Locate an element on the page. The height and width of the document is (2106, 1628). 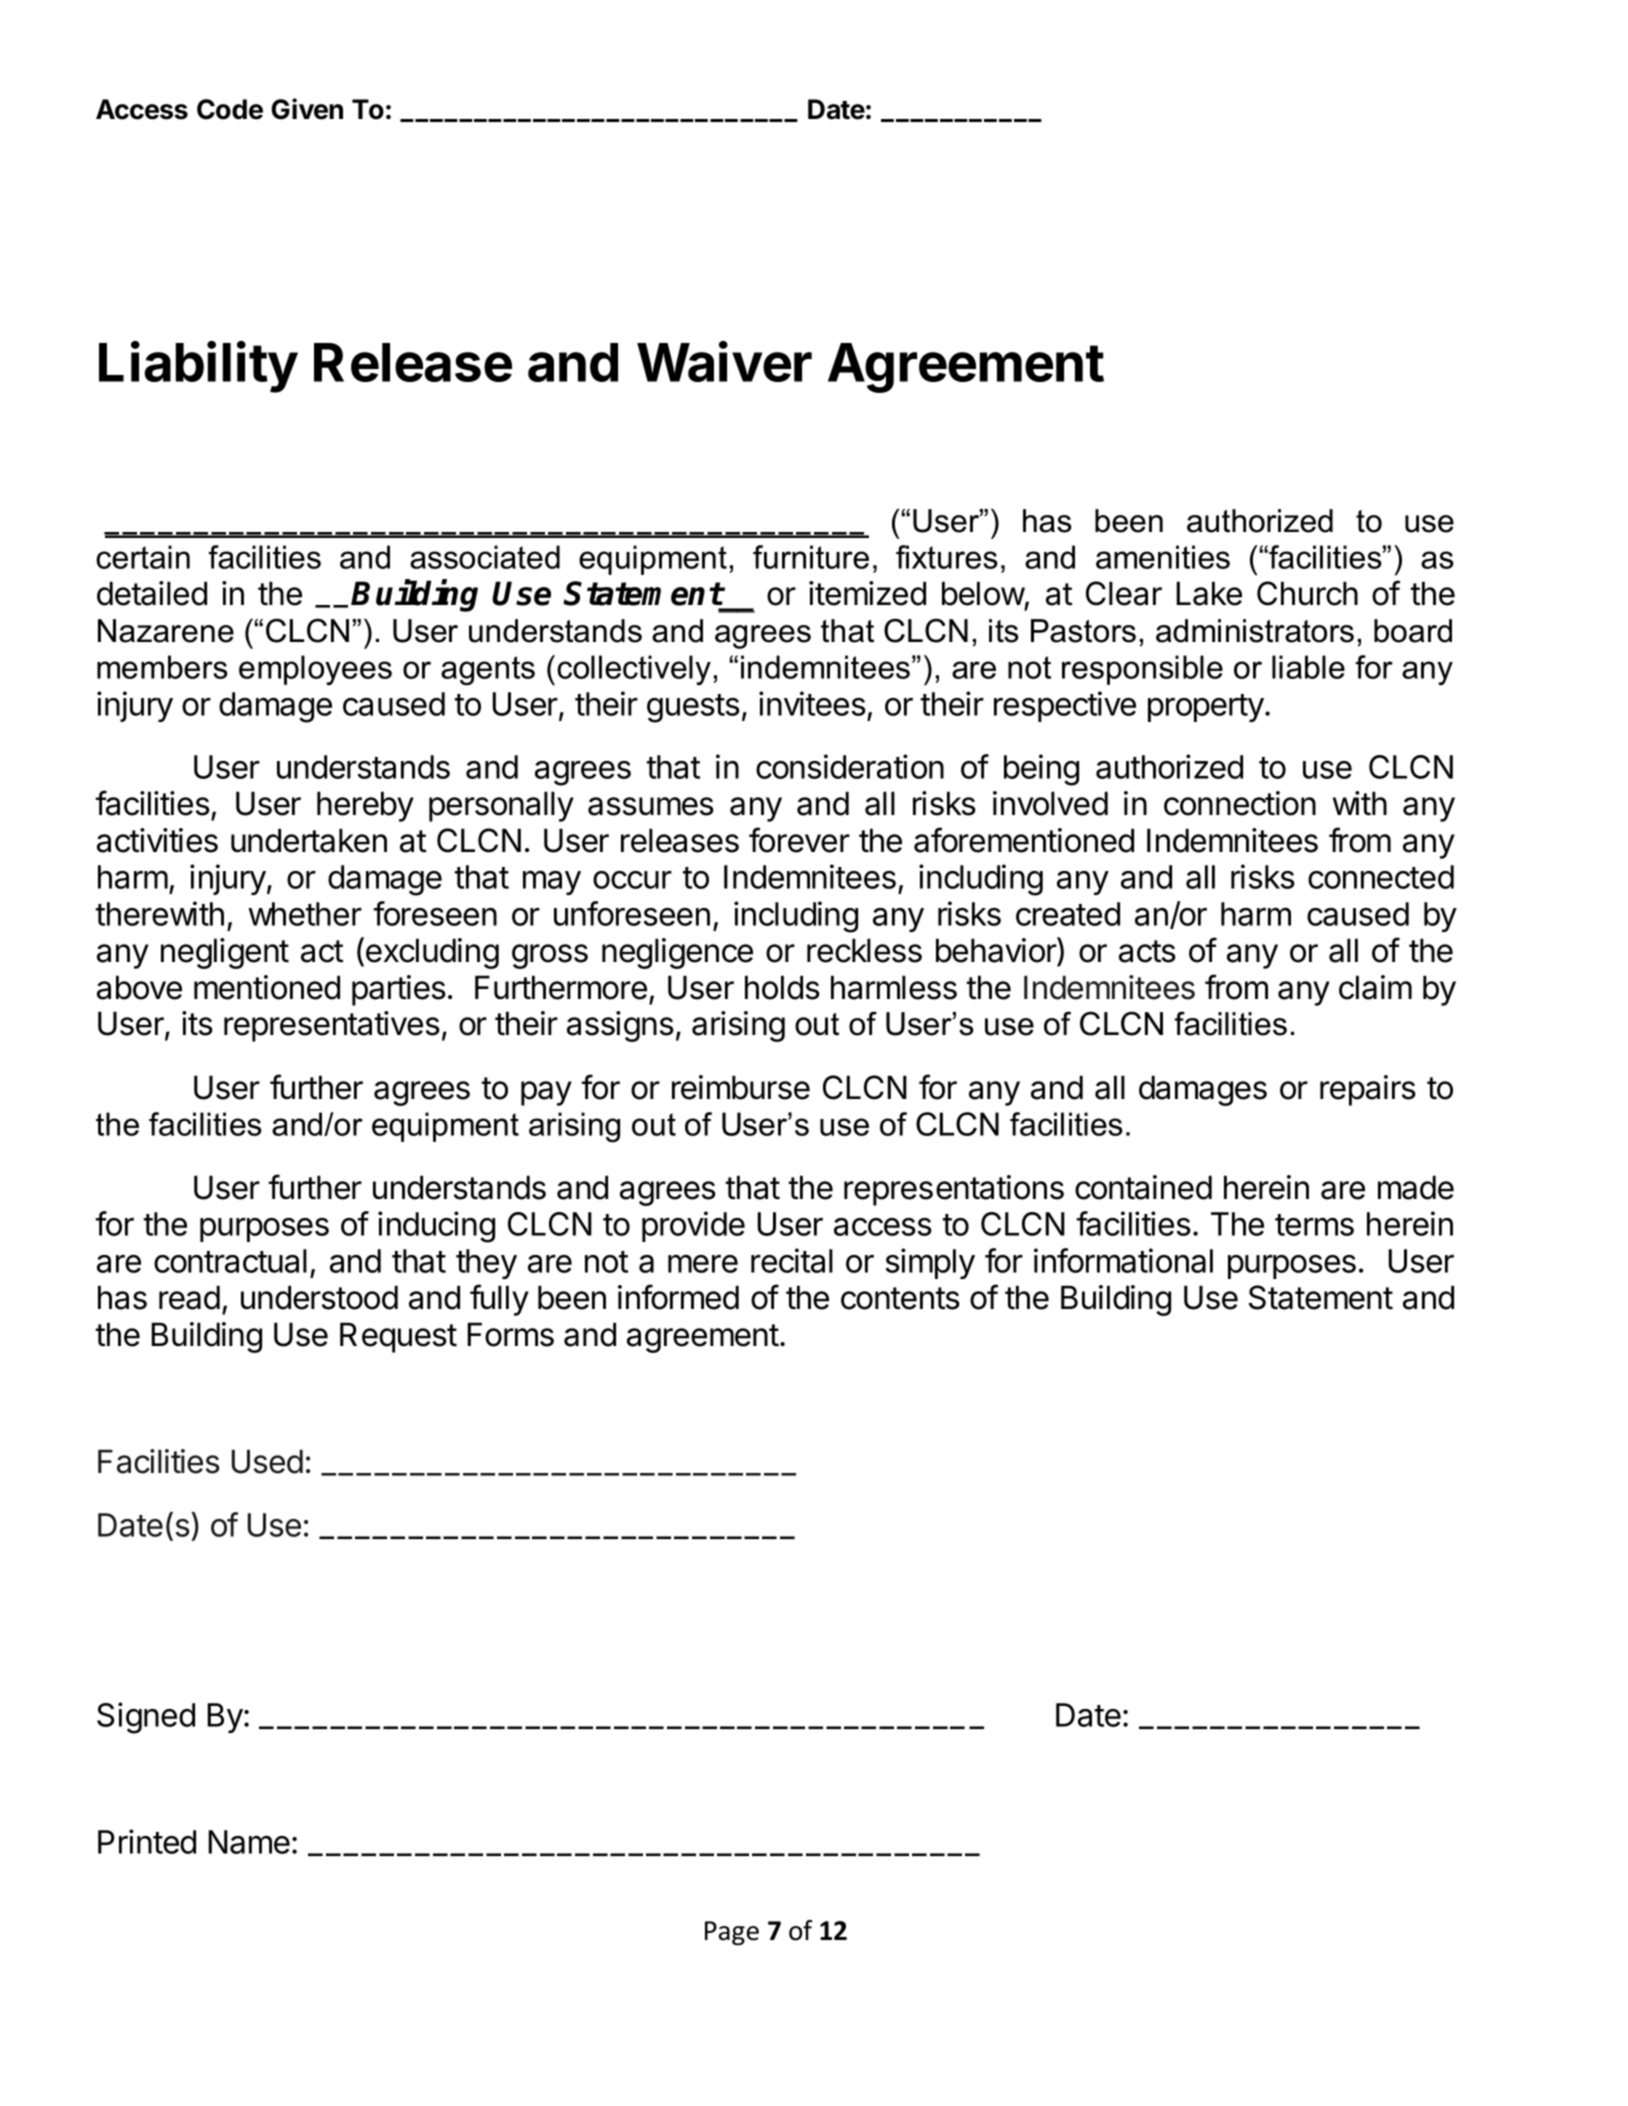
Name is located at coordinates (249, 1842).
